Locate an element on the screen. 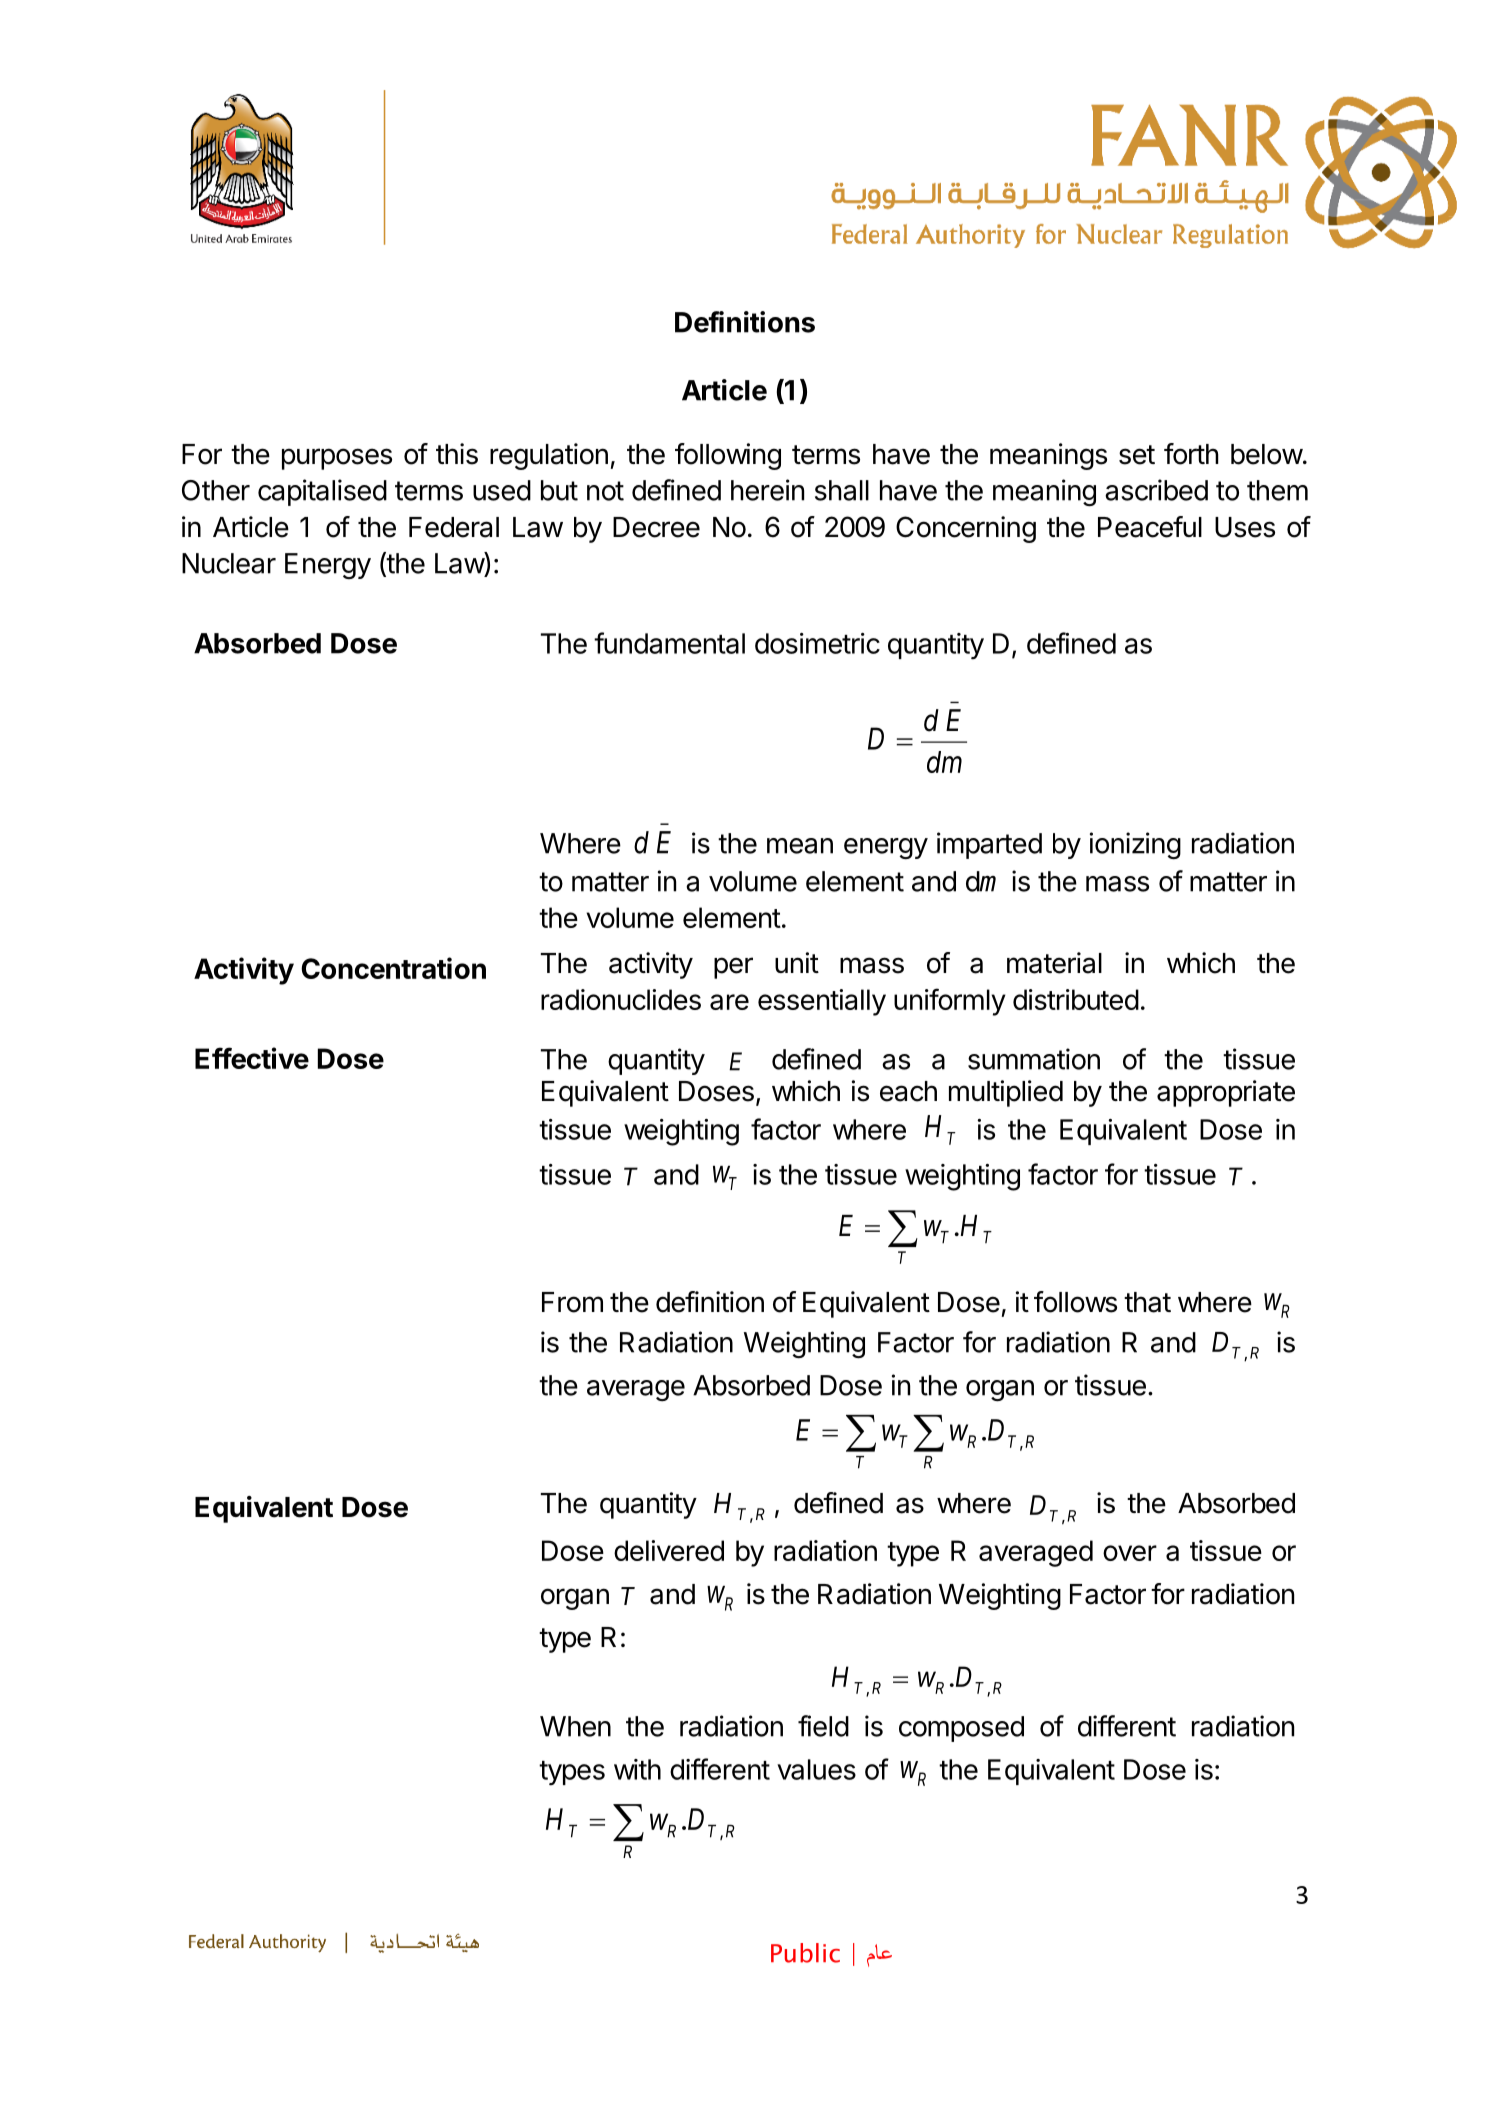 The width and height of the screenshot is (1489, 2107). herein is located at coordinates (767, 490).
